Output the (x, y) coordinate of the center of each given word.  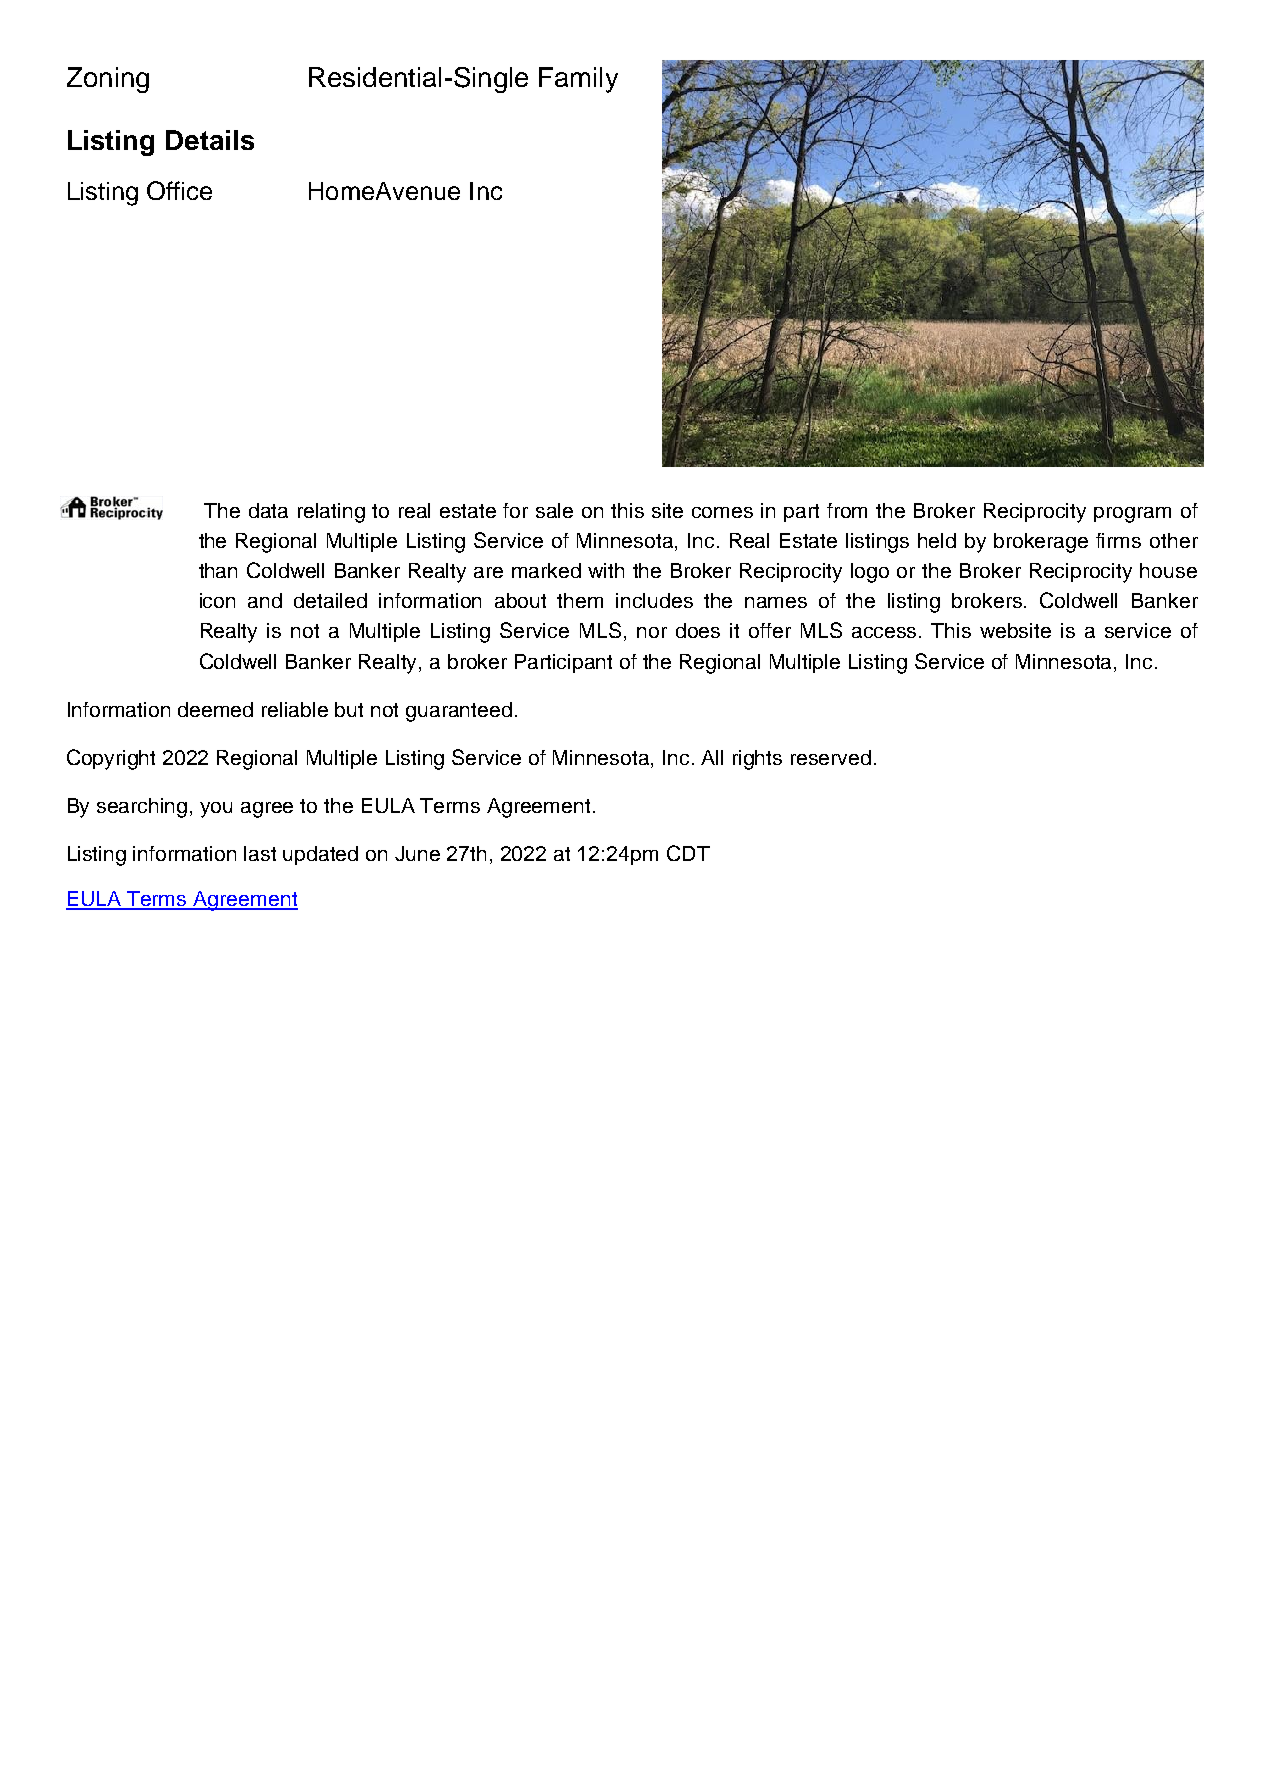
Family (578, 80)
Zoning (108, 80)
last (260, 853)
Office (179, 190)
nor (652, 632)
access (886, 632)
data (268, 510)
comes (722, 512)
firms (1118, 540)
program (1132, 515)
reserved (831, 757)
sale (554, 510)
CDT (688, 853)
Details (210, 140)
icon (217, 600)
